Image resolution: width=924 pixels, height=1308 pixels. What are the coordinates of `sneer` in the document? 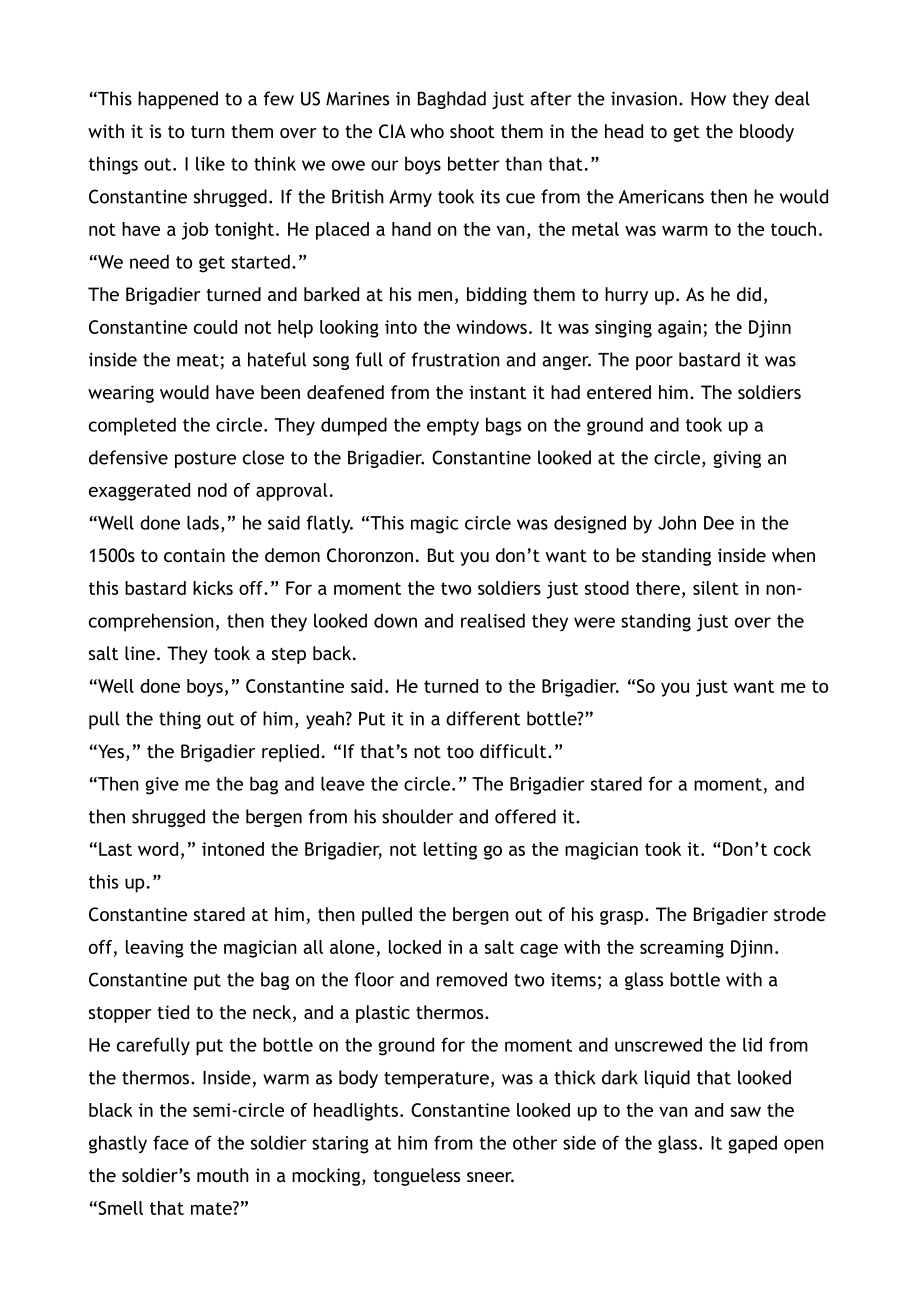 It's located at (490, 1177).
